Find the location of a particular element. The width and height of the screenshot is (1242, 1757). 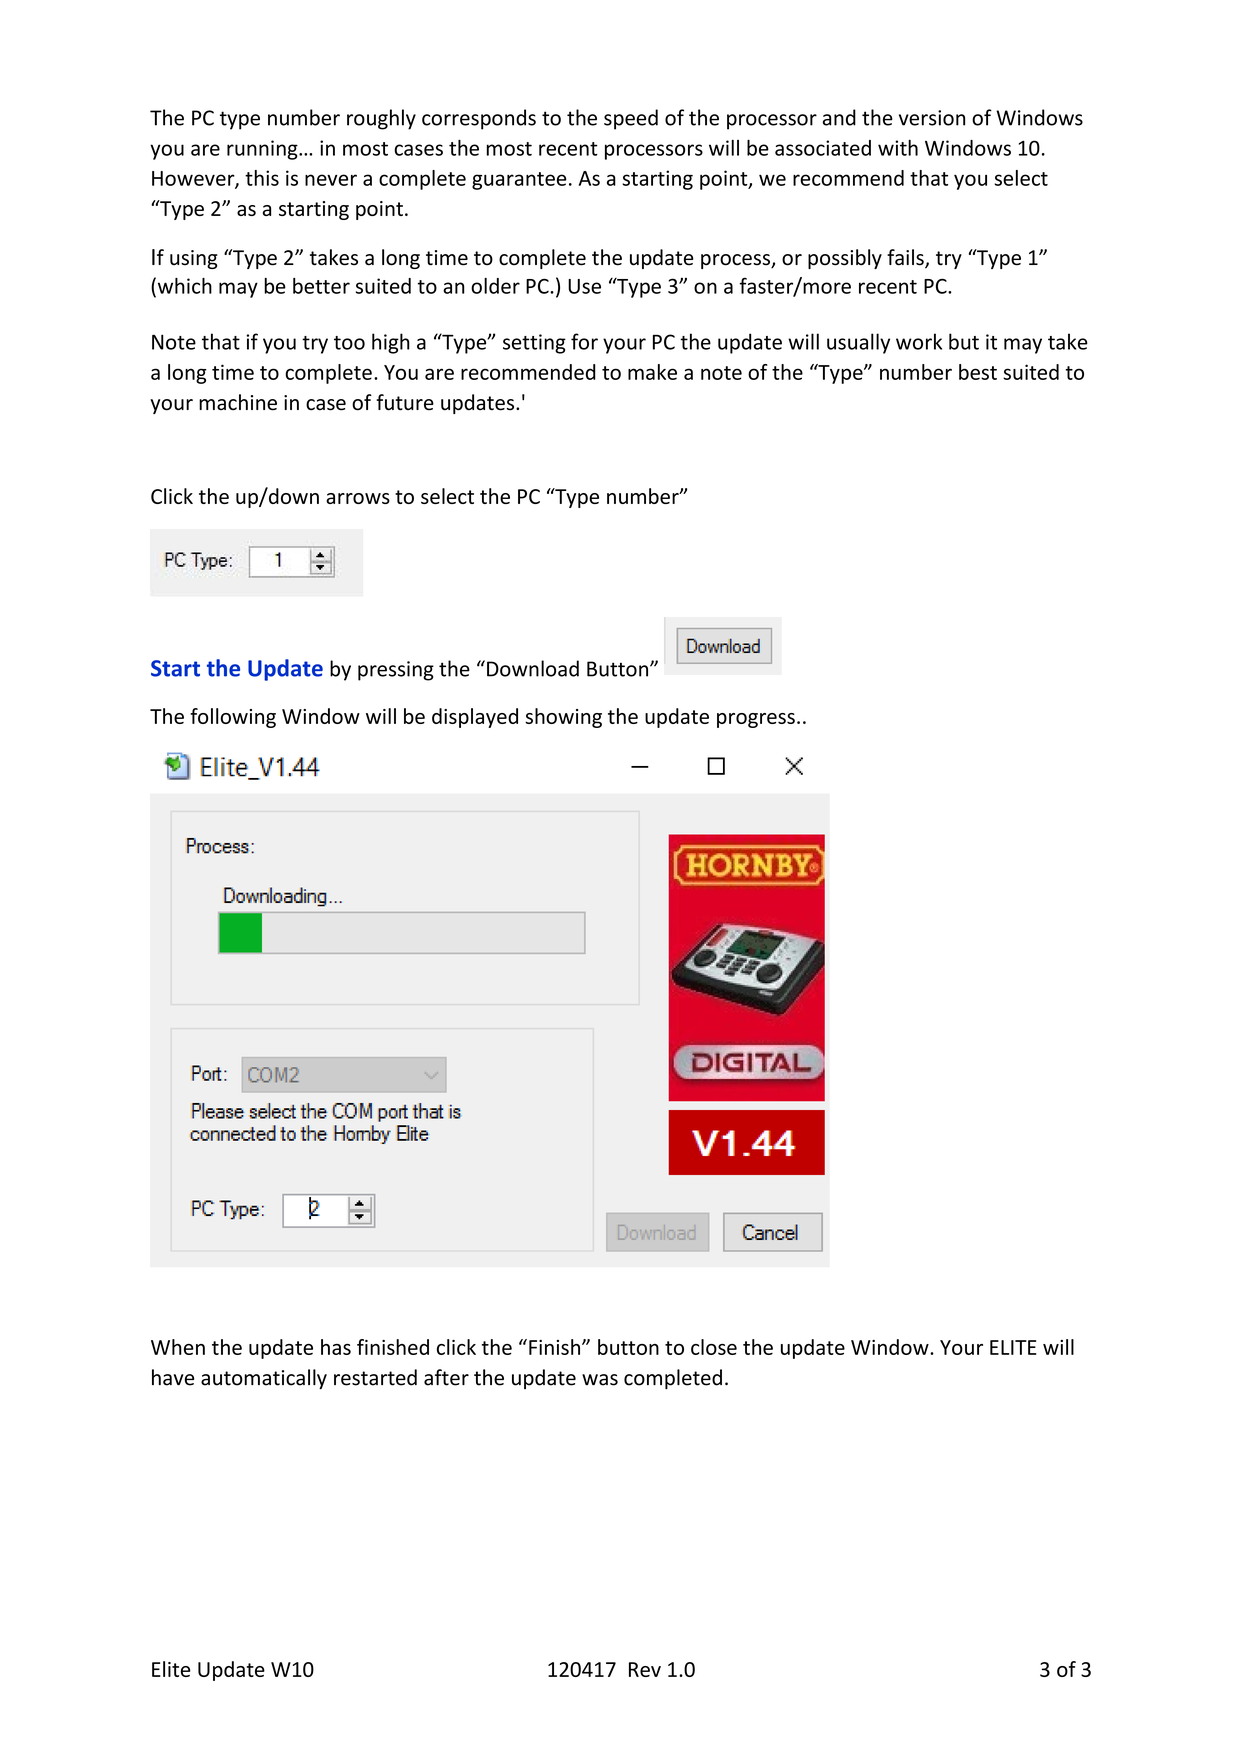

machine is located at coordinates (238, 402).
